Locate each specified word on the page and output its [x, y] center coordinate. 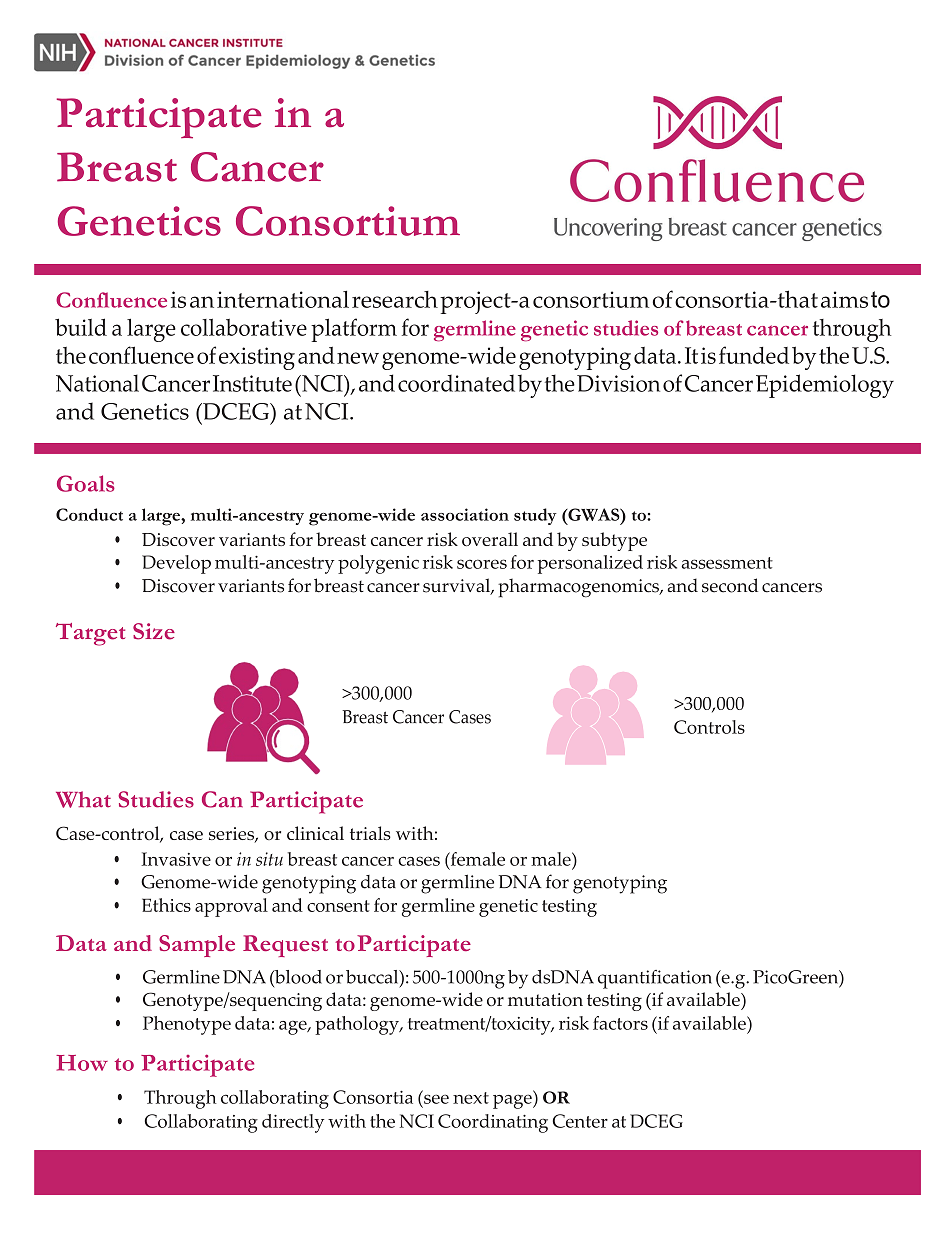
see [435, 1100]
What [83, 799]
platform [354, 330]
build [81, 327]
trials [370, 833]
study [535, 516]
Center [580, 1121]
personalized [590, 564]
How [82, 1063]
